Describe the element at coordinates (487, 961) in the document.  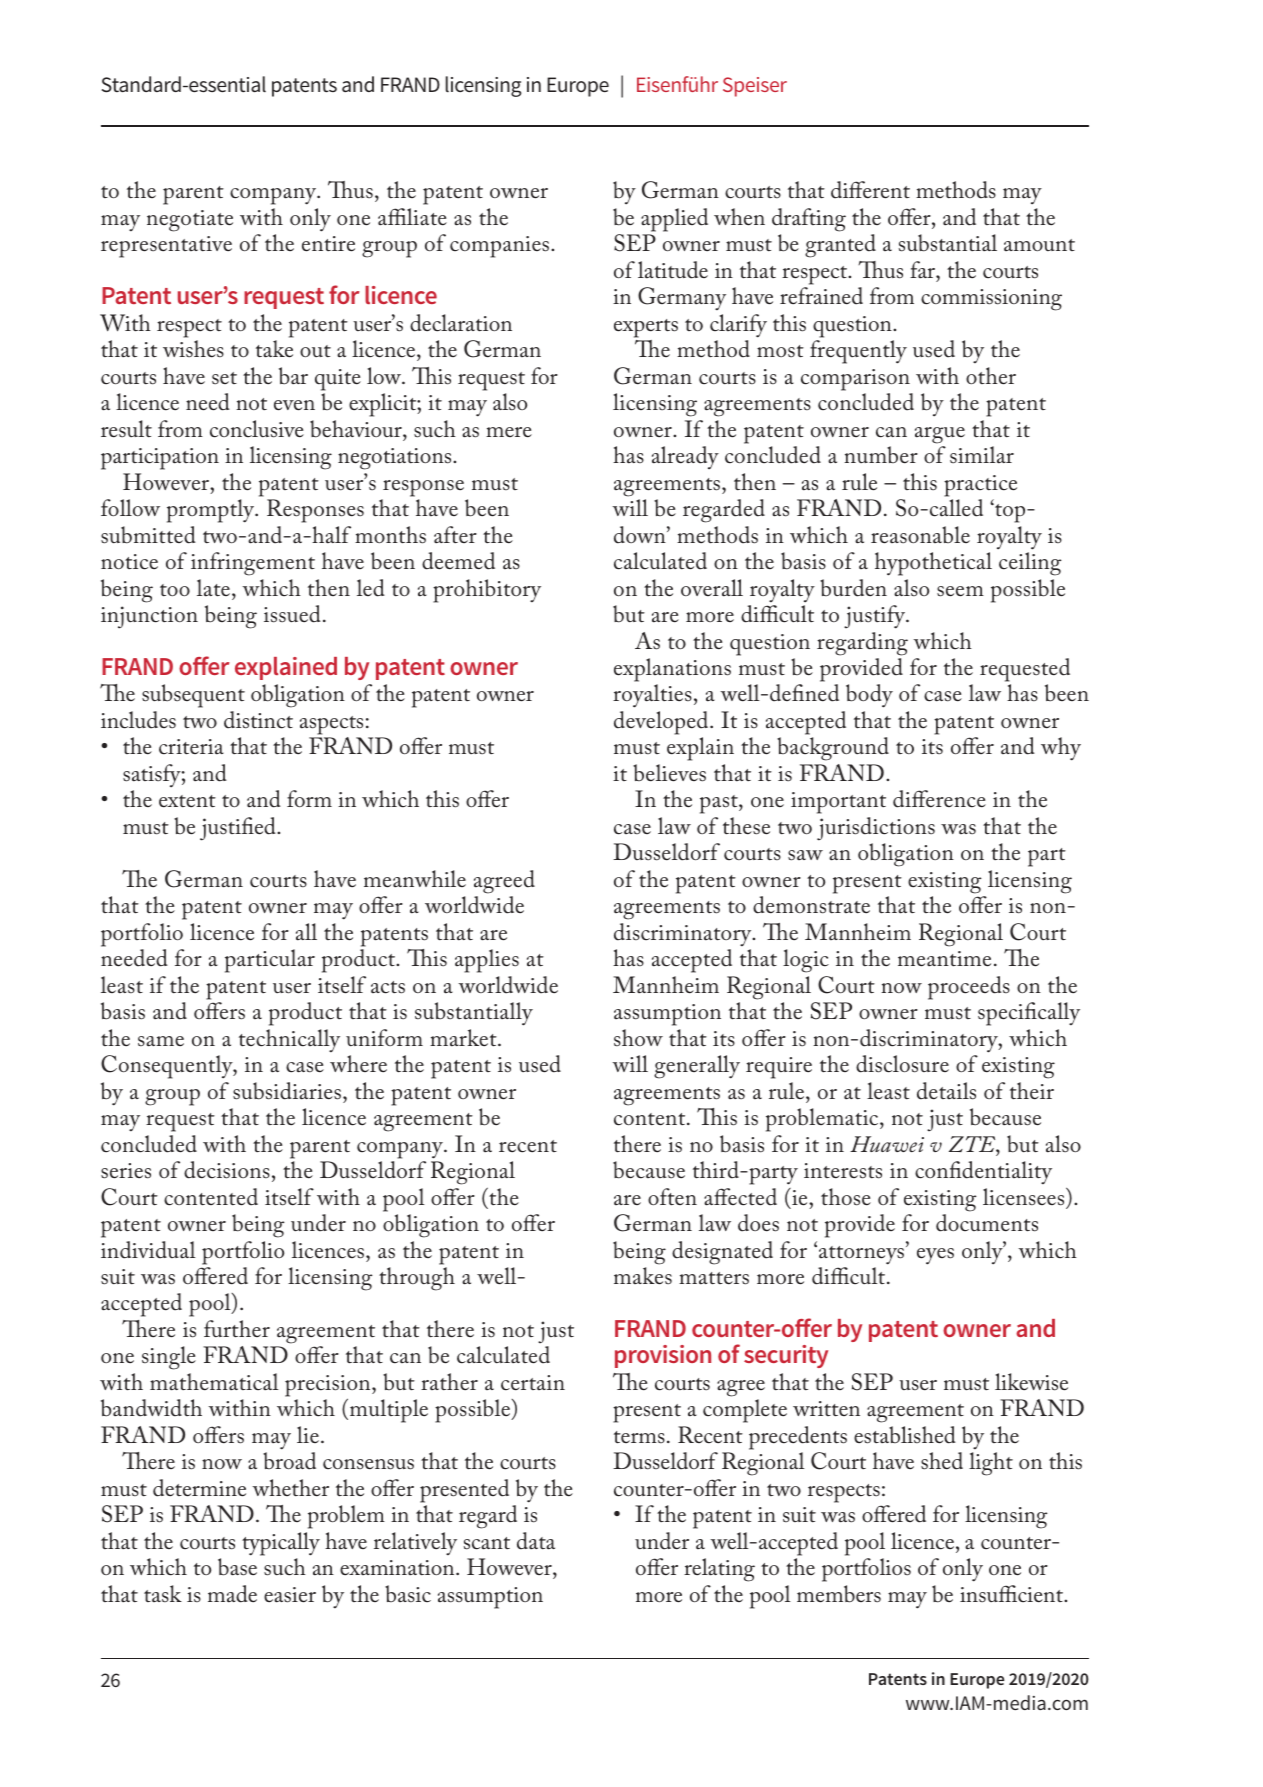
I see `applies` at that location.
